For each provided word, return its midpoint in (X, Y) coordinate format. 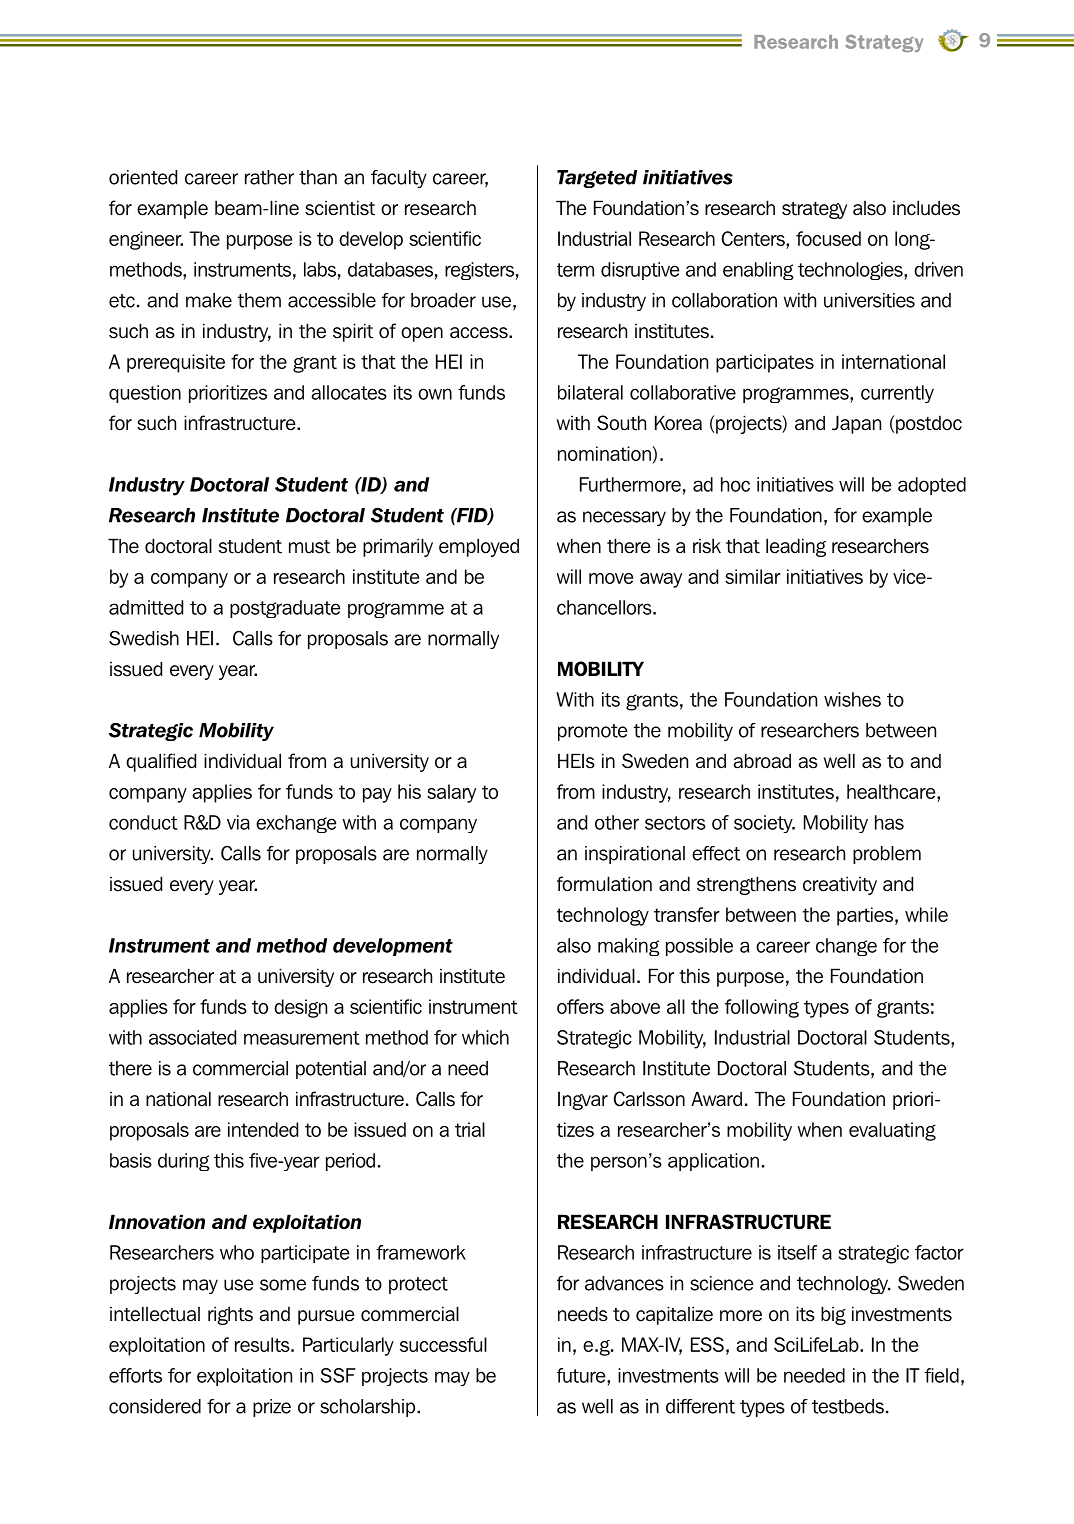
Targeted (597, 179)
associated (192, 1037)
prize (272, 1408)
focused (828, 238)
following (762, 1008)
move (611, 578)
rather (269, 177)
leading (796, 547)
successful (443, 1344)
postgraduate (285, 609)
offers (580, 1006)
